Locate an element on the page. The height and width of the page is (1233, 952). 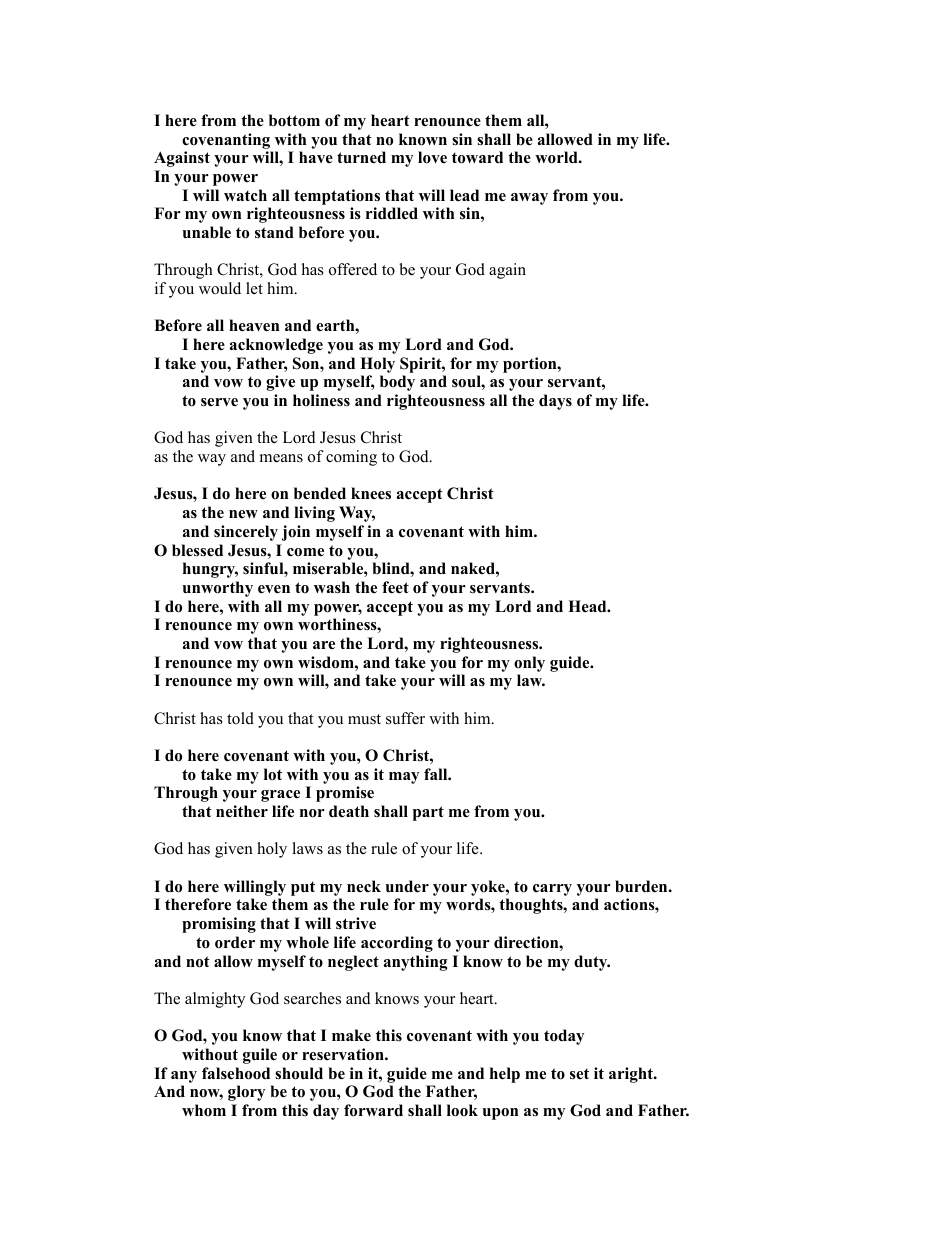
carry is located at coordinates (552, 890).
